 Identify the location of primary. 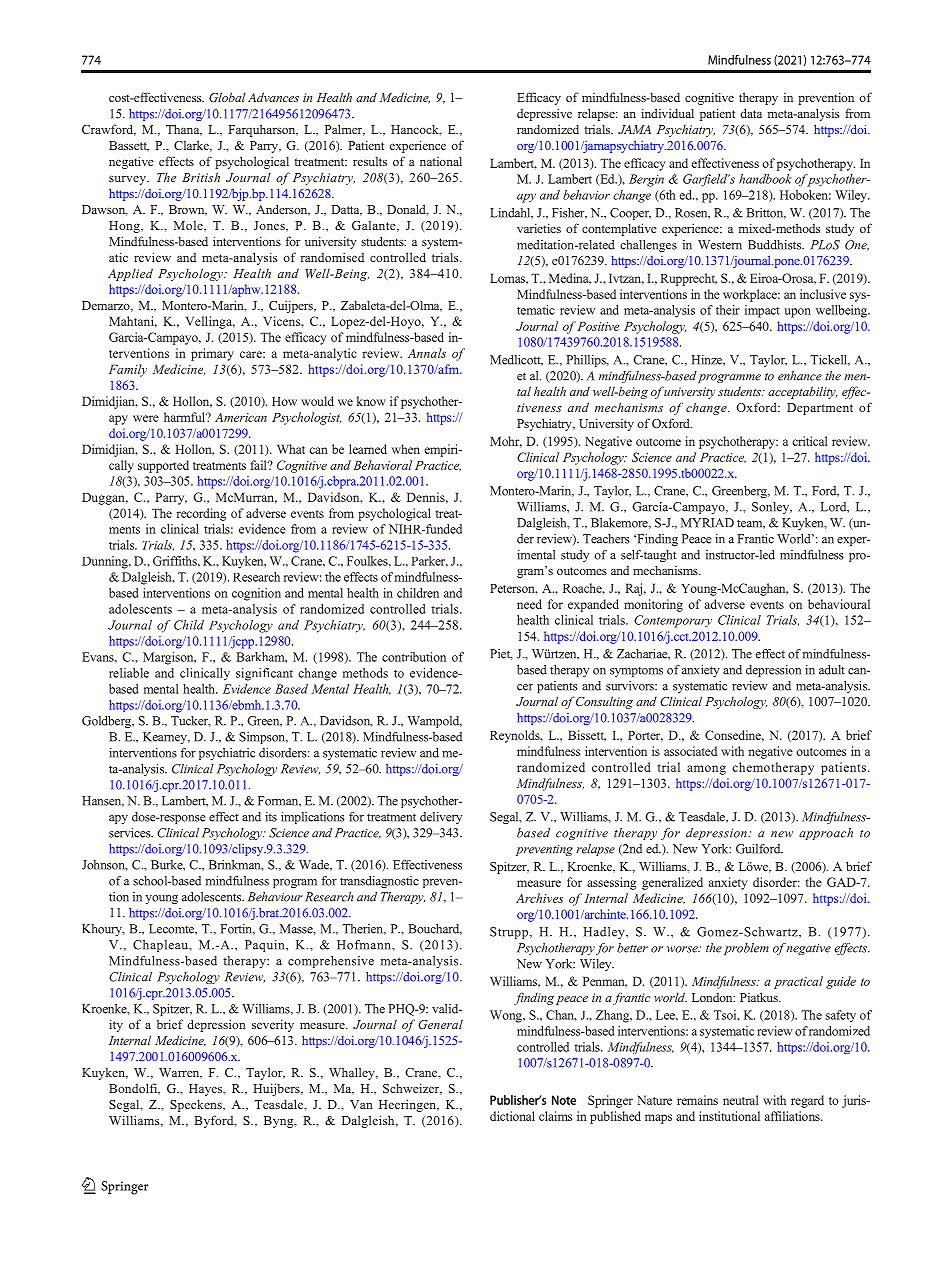
(212, 354).
